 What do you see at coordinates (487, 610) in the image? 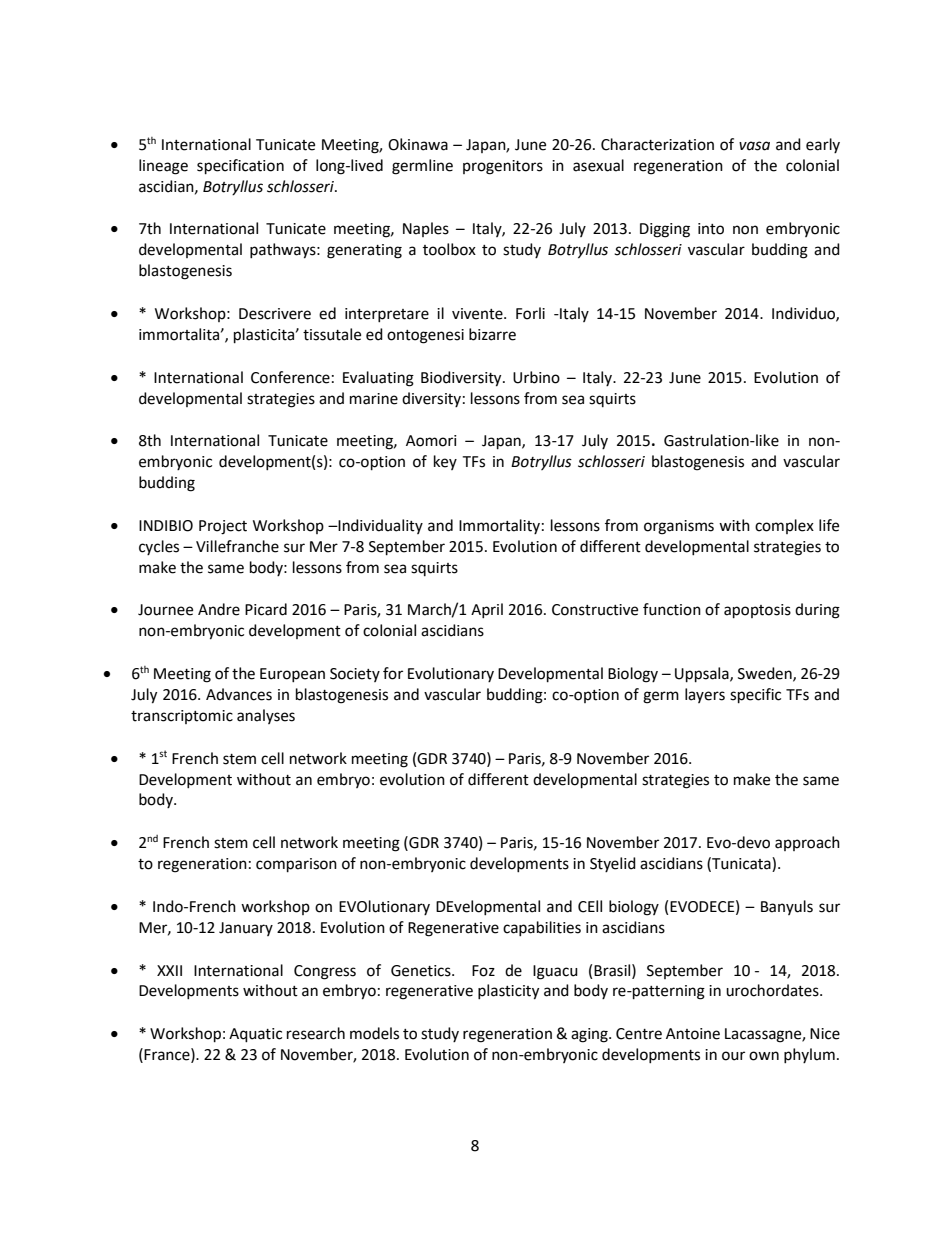
I see `April` at bounding box center [487, 610].
